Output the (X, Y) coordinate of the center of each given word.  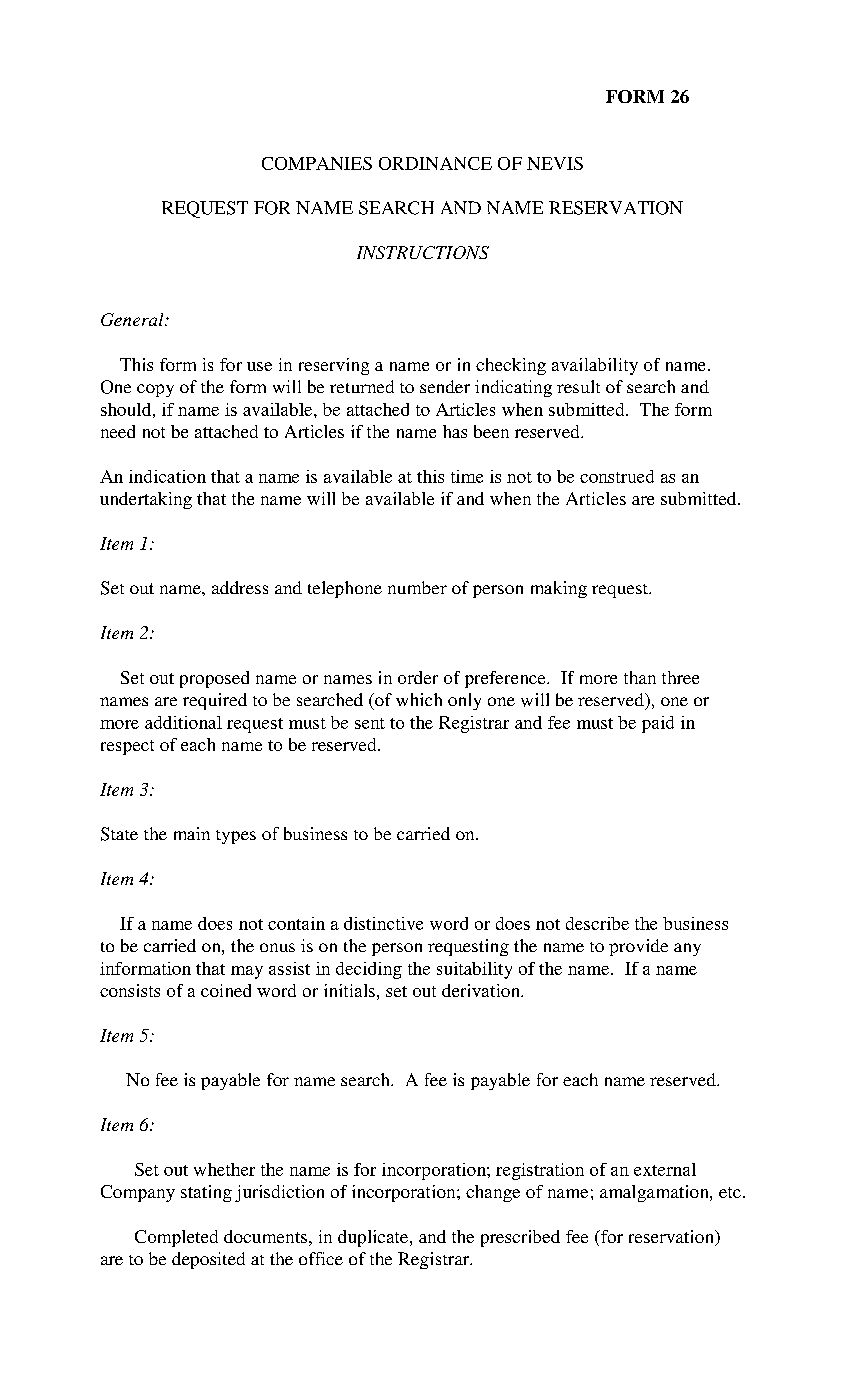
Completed (176, 1238)
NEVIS (555, 163)
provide (638, 947)
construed (617, 476)
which (419, 699)
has (455, 431)
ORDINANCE (435, 163)
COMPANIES (317, 163)
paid (658, 724)
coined (226, 990)
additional (183, 722)
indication (167, 476)
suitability (474, 970)
